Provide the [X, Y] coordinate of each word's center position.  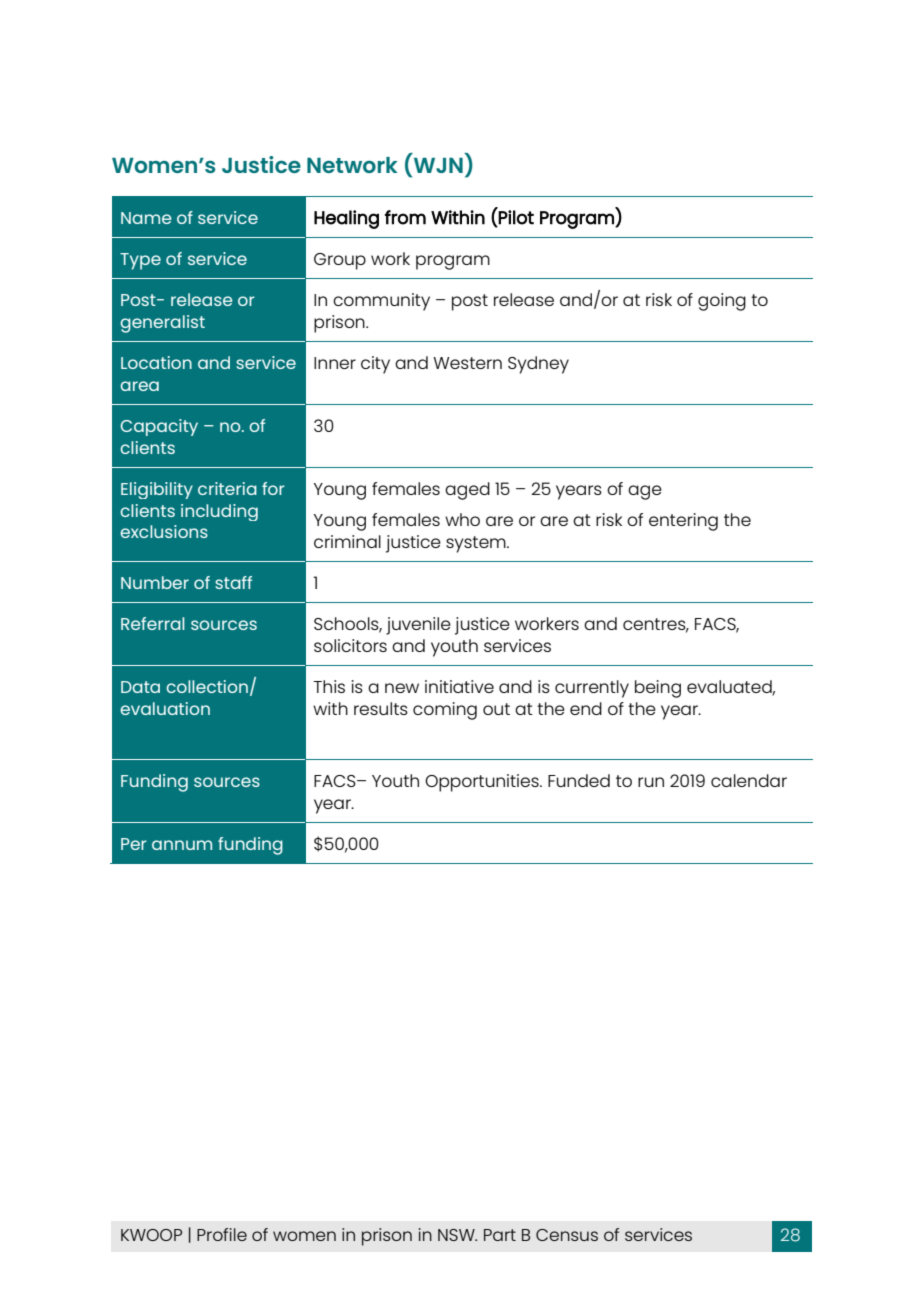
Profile [222, 1234]
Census [567, 1235]
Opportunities [483, 783]
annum [182, 845]
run [651, 782]
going [722, 302]
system [477, 544]
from [405, 217]
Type [140, 261]
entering [683, 522]
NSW [457, 1235]
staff [233, 582]
